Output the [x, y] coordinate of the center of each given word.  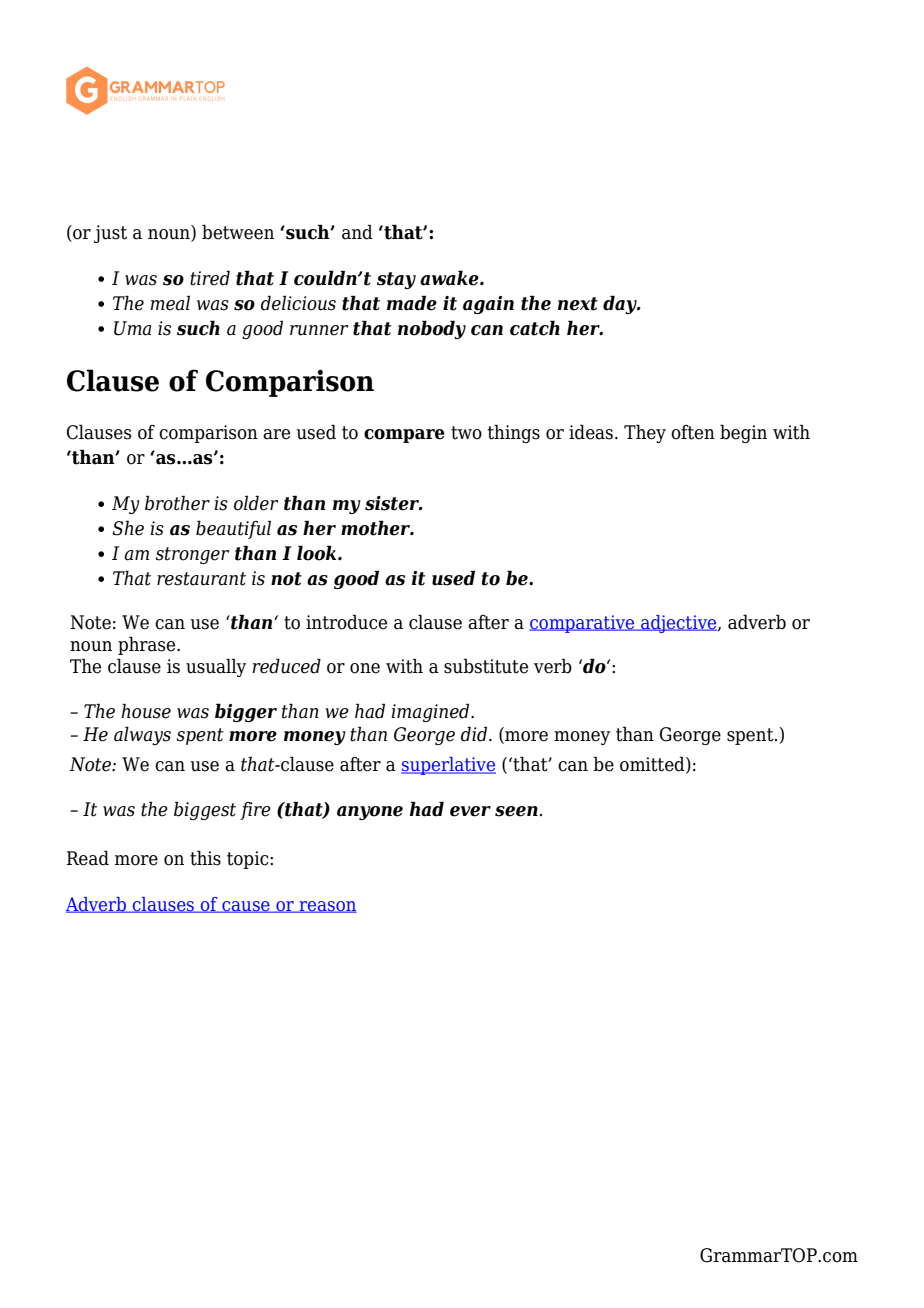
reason [327, 907]
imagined [431, 712]
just [110, 234]
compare [404, 436]
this [205, 858]
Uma [133, 328]
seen [516, 811]
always [142, 735]
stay [396, 280]
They [645, 433]
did [475, 734]
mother [377, 528]
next [578, 304]
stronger [192, 555]
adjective [679, 624]
